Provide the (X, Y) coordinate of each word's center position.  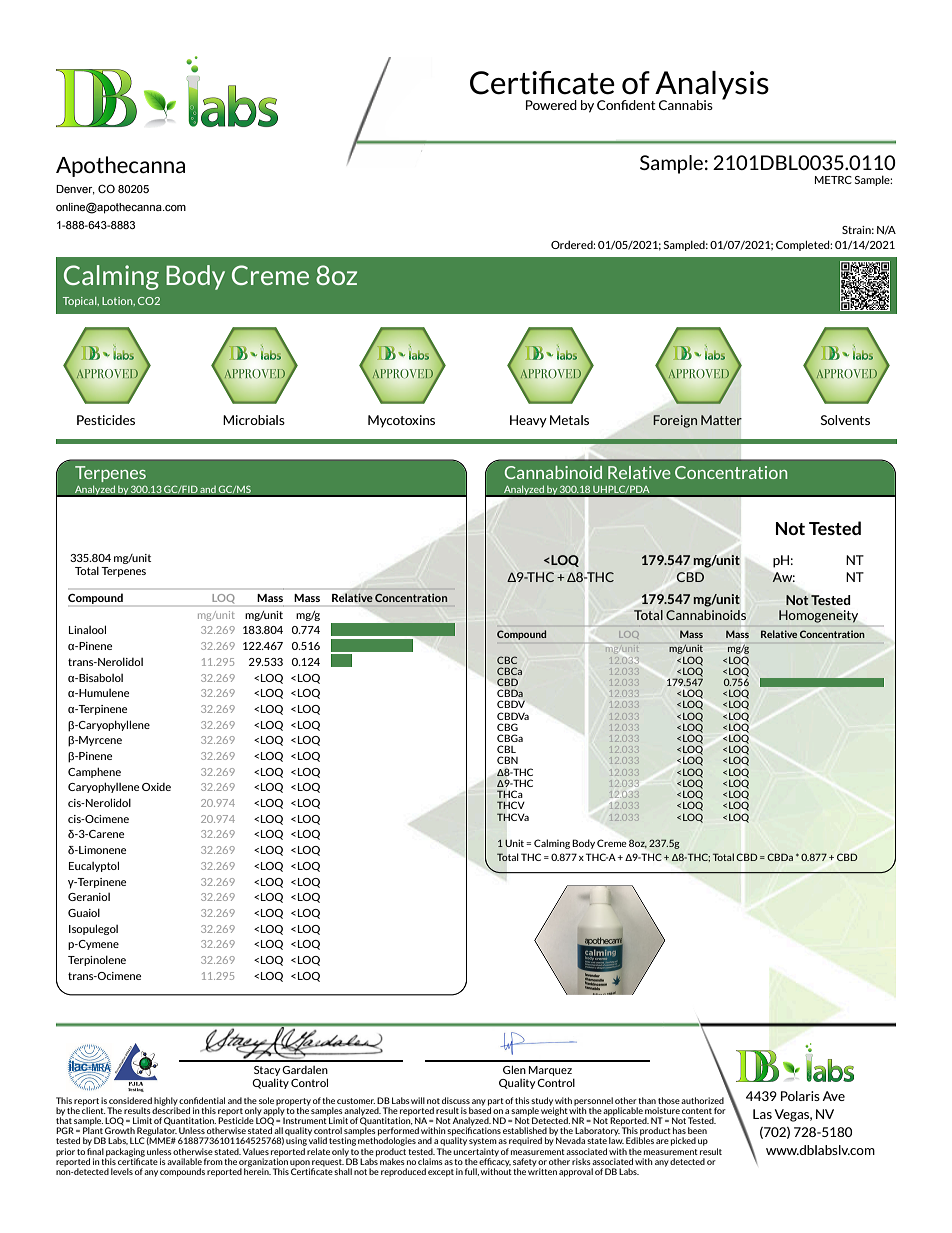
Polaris (800, 1096)
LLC (137, 1140)
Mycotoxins (401, 421)
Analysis (711, 86)
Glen (514, 1069)
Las (762, 1114)
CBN (507, 760)
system (483, 1142)
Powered (551, 105)
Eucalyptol (94, 866)
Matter (721, 420)
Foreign (675, 421)
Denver (75, 190)
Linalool (87, 629)
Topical (81, 302)
